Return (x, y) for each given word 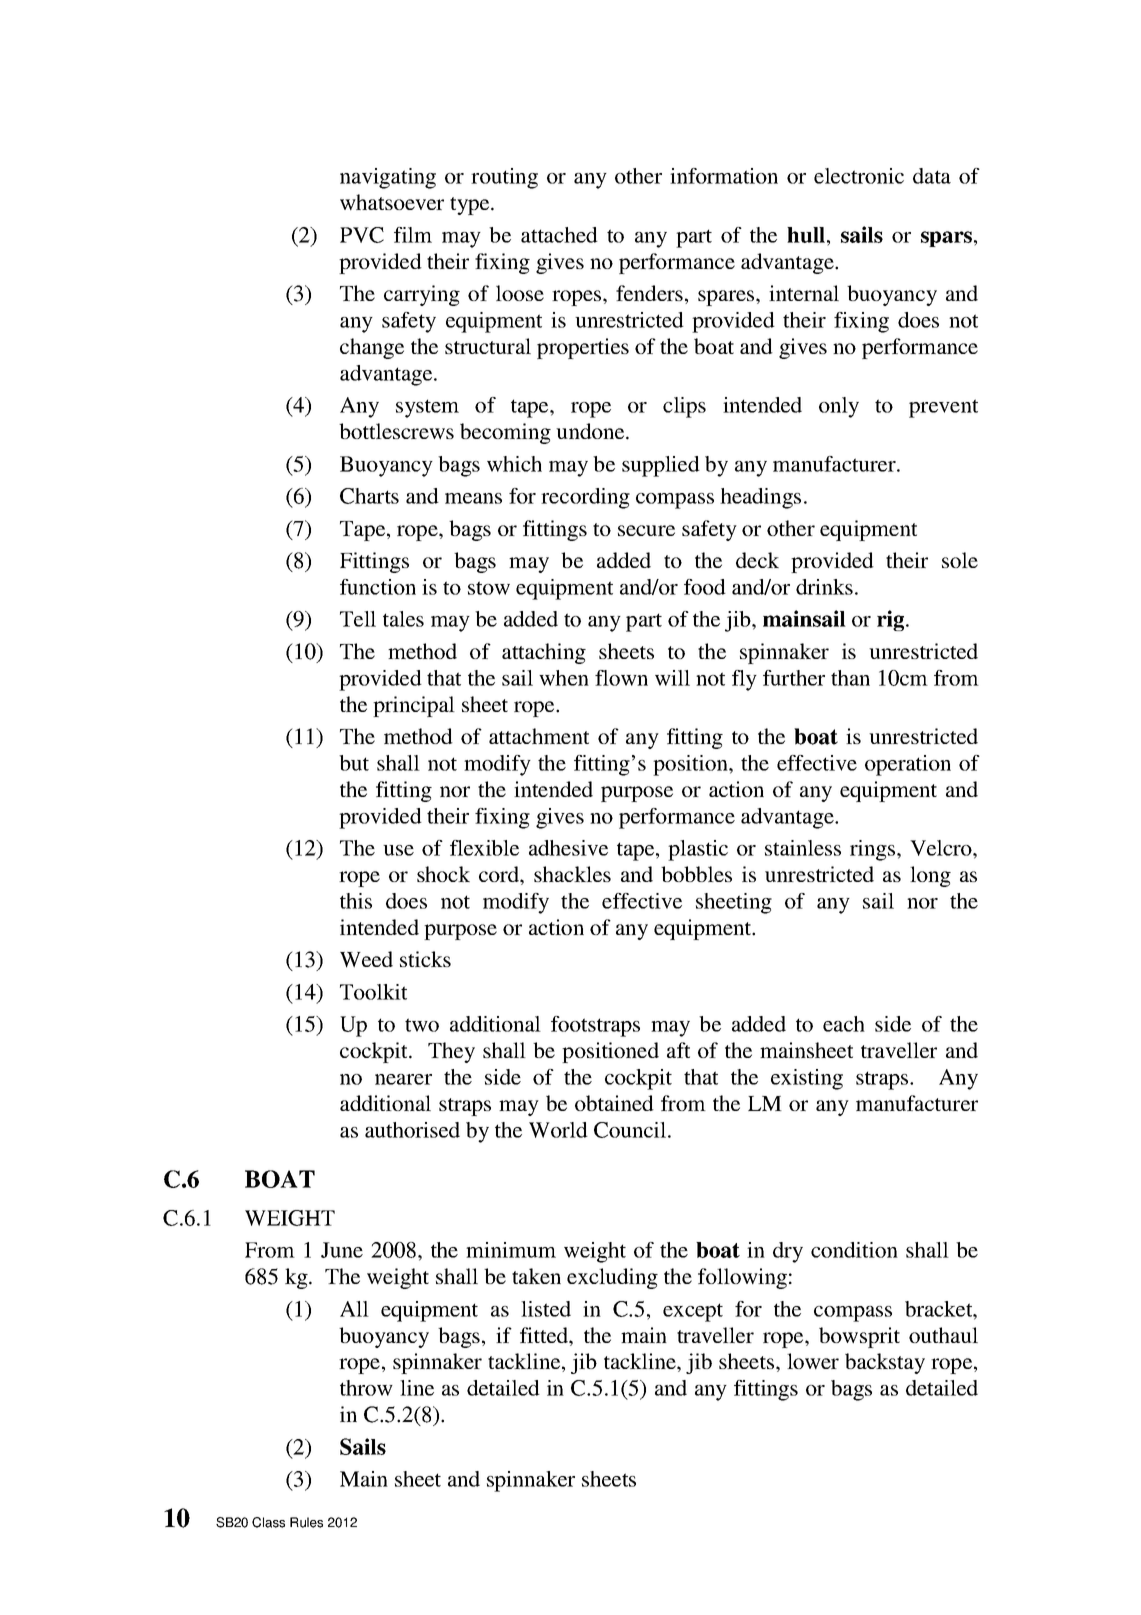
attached (559, 235)
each (844, 1024)
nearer (403, 1079)
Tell (358, 619)
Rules (306, 1522)
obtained (614, 1103)
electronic (859, 176)
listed (546, 1309)
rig (892, 620)
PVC (362, 235)
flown (621, 678)
